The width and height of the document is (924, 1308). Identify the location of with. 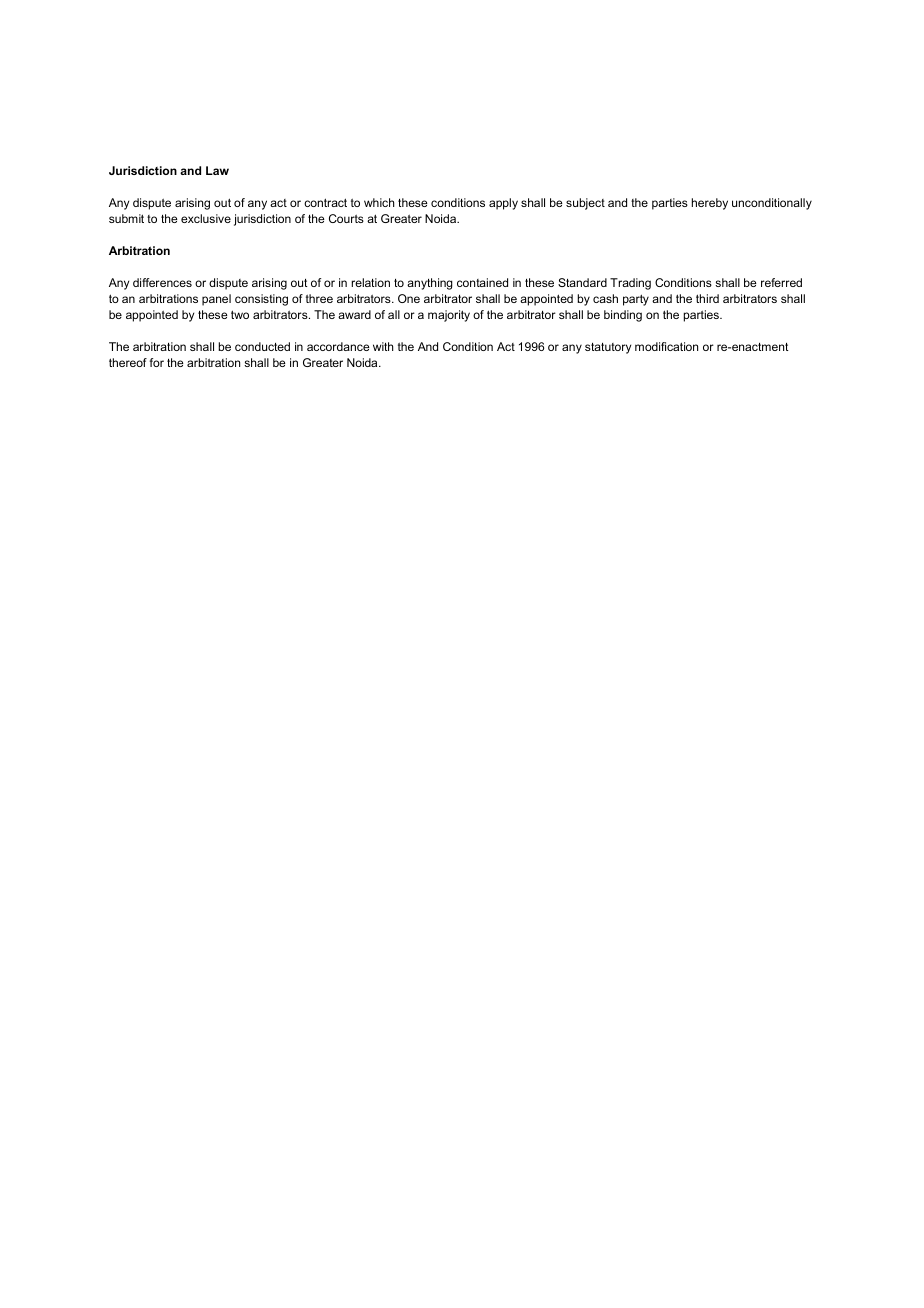
(383, 346).
